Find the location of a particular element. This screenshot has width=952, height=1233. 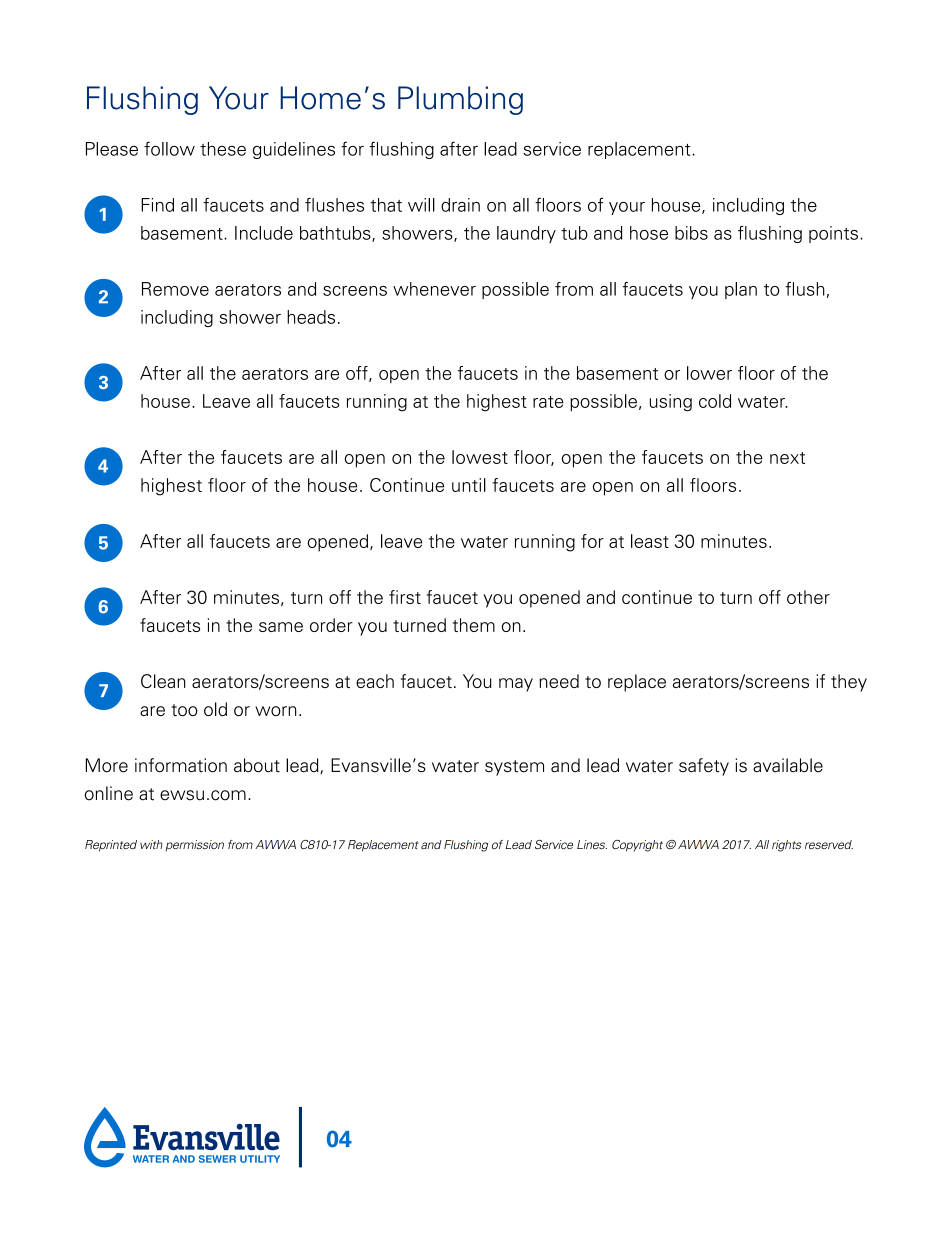

Remove is located at coordinates (175, 289).
